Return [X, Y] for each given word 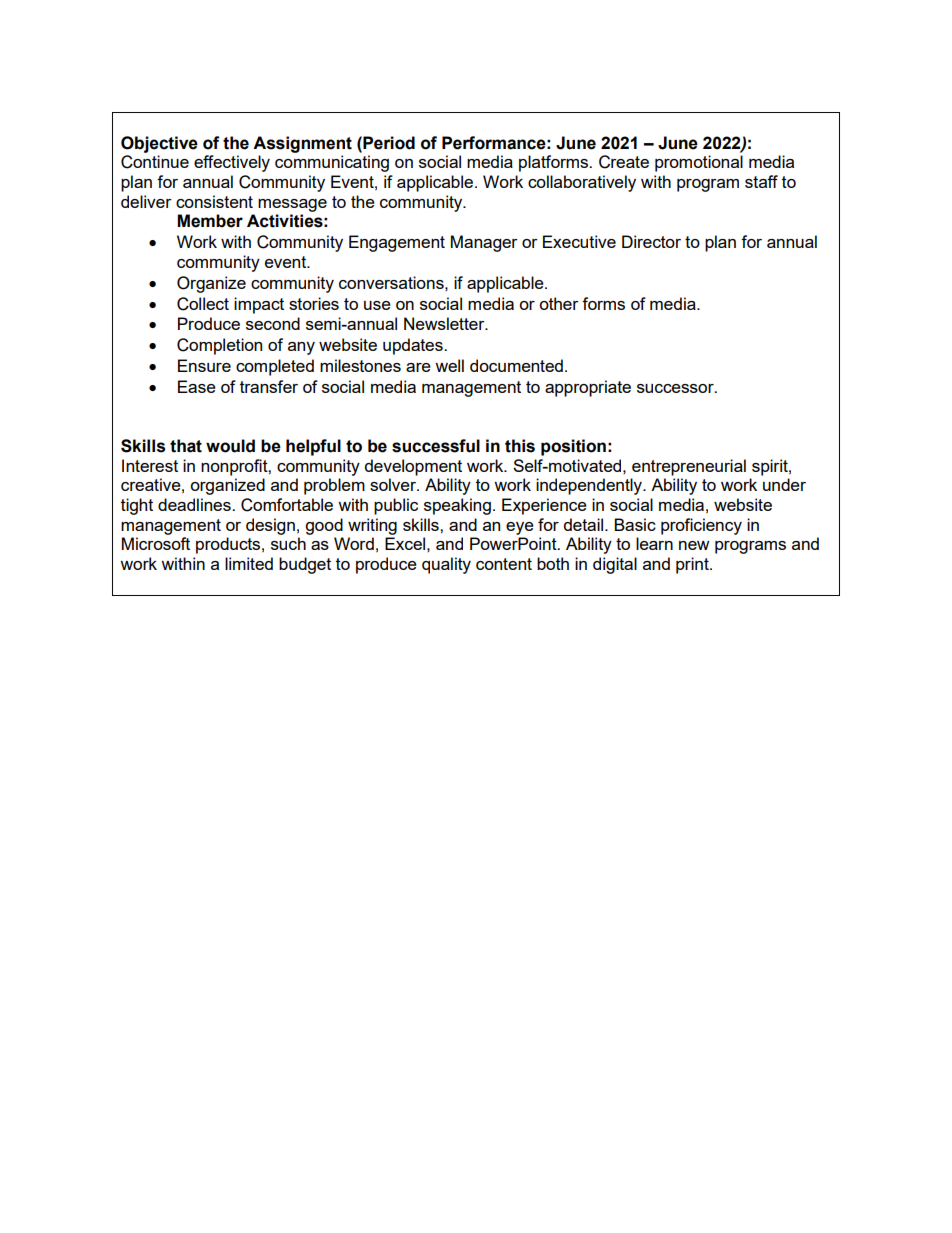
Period [388, 143]
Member [210, 221]
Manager [484, 243]
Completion [219, 346]
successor [676, 388]
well [449, 365]
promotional [699, 163]
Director [651, 241]
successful [436, 446]
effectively [232, 163]
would [230, 446]
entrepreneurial [689, 467]
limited [249, 563]
